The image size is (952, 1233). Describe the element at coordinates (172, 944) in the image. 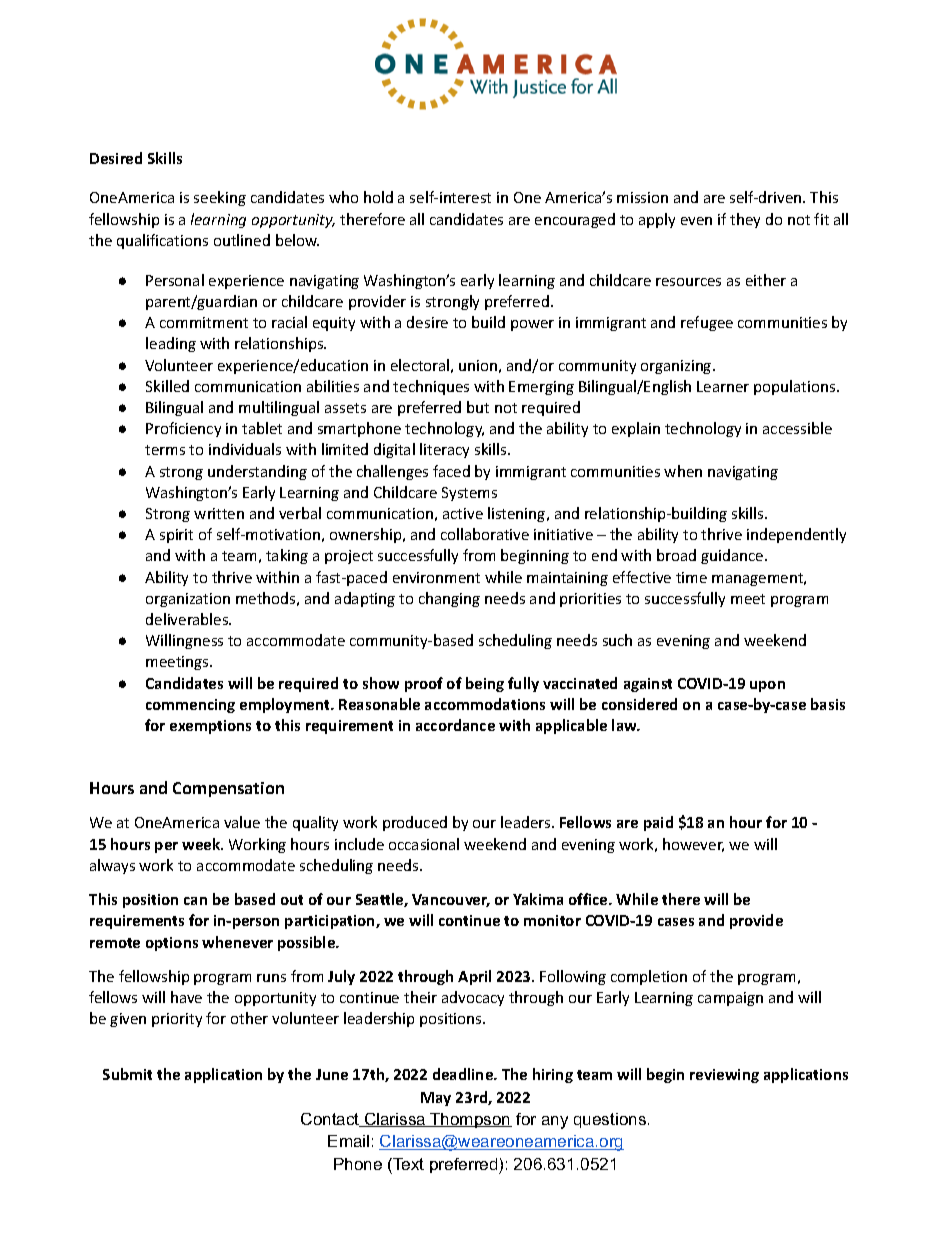

I see `options` at that location.
